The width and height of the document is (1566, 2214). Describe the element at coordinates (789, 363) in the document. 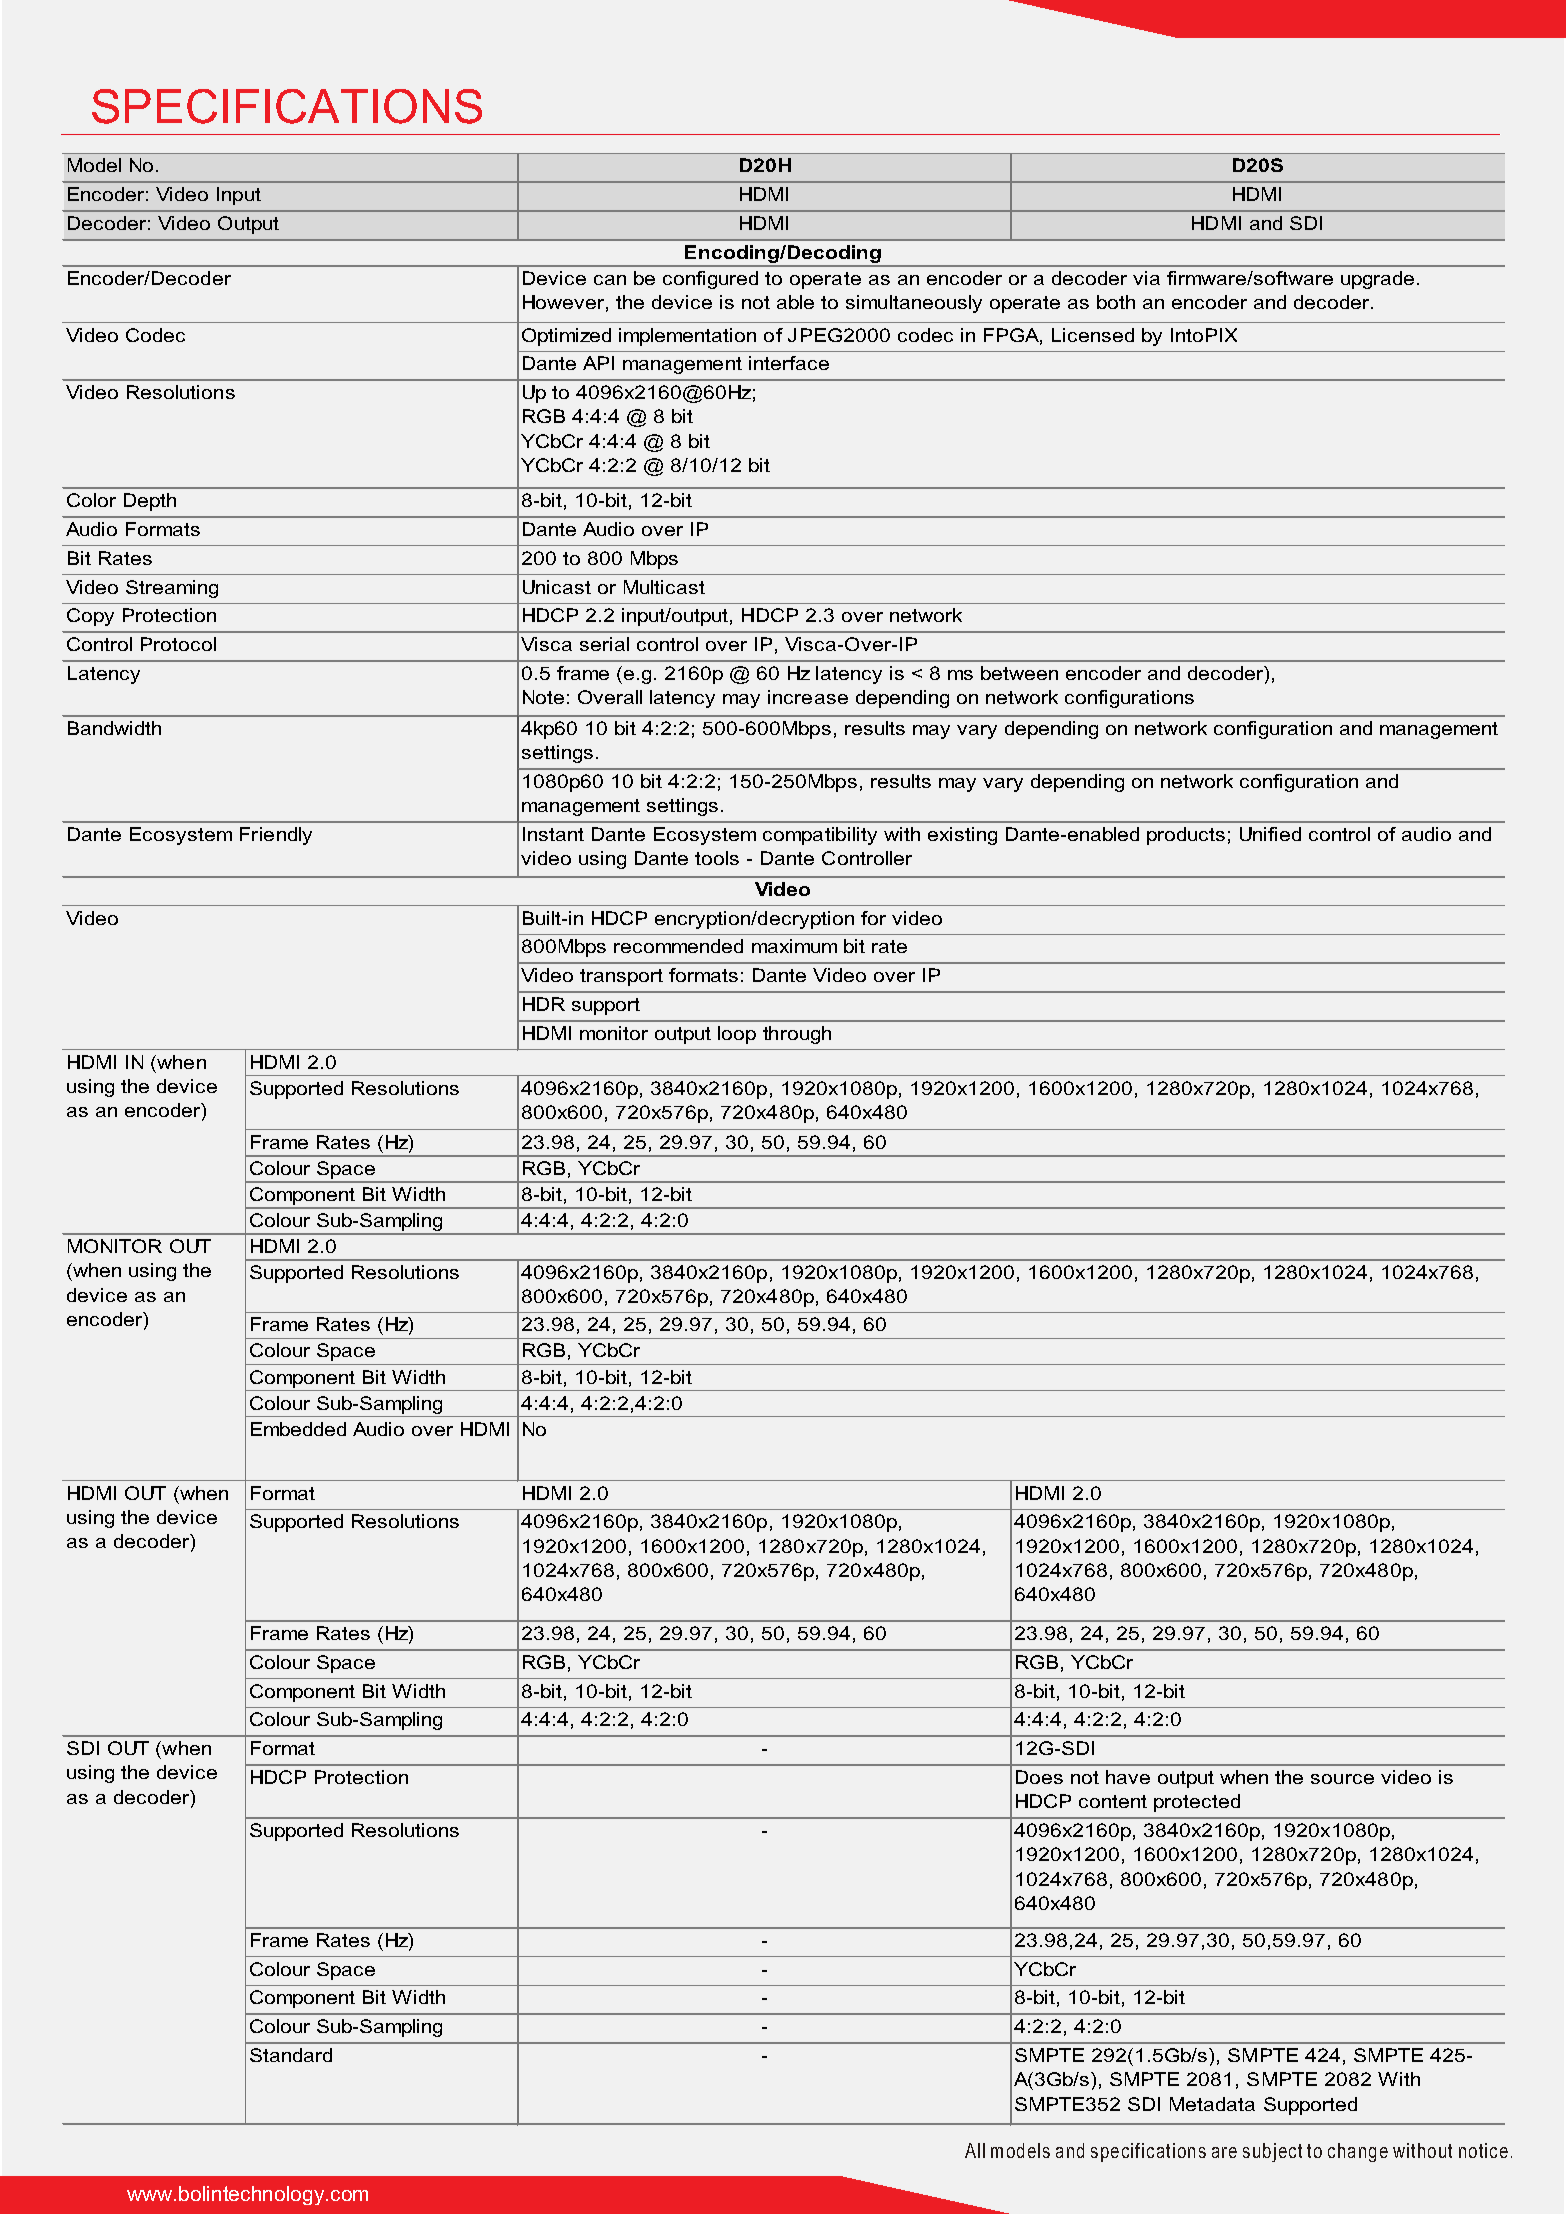

I see `interface` at that location.
